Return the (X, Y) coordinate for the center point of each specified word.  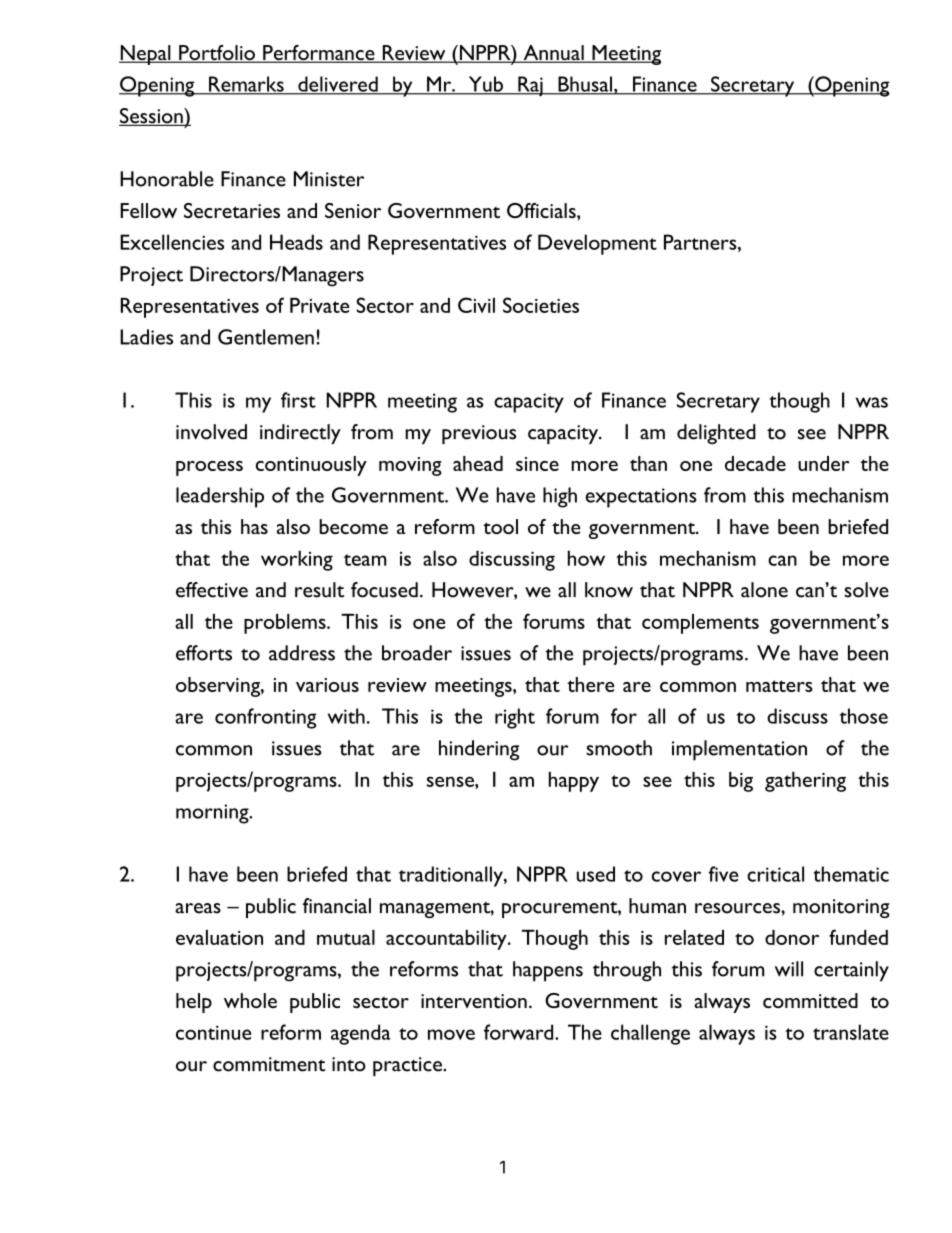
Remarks (246, 85)
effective (212, 590)
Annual (553, 54)
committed (810, 1000)
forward (520, 1032)
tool (500, 526)
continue (214, 1032)
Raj (530, 86)
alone (764, 590)
